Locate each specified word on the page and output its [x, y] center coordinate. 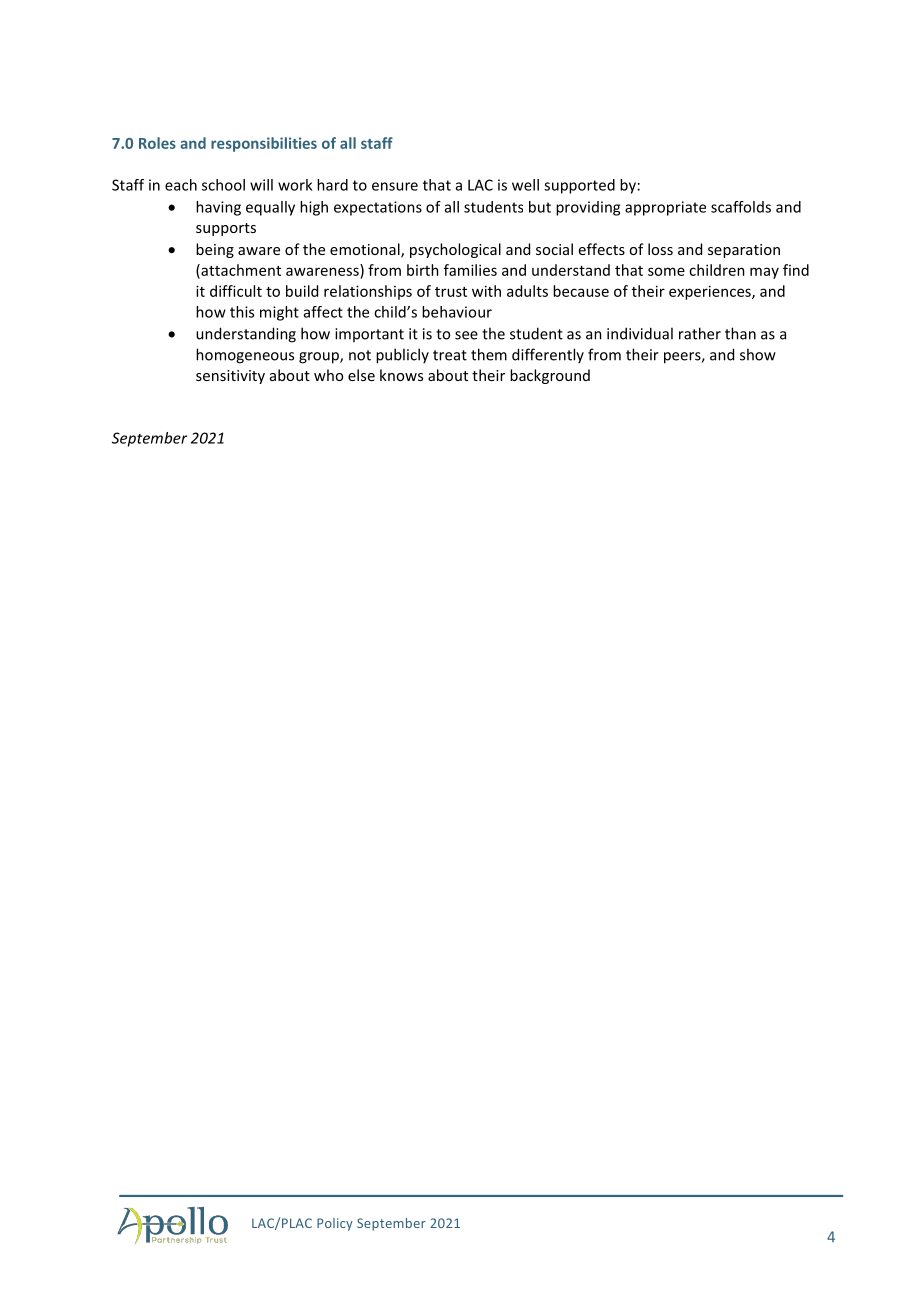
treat [450, 355]
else [361, 375]
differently [548, 355]
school [223, 185]
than [740, 333]
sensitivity [230, 377]
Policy [335, 1224]
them [489, 354]
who [328, 375]
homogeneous [245, 356]
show [758, 354]
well [525, 185]
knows [401, 375]
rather [700, 333]
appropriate [665, 208]
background [550, 376]
